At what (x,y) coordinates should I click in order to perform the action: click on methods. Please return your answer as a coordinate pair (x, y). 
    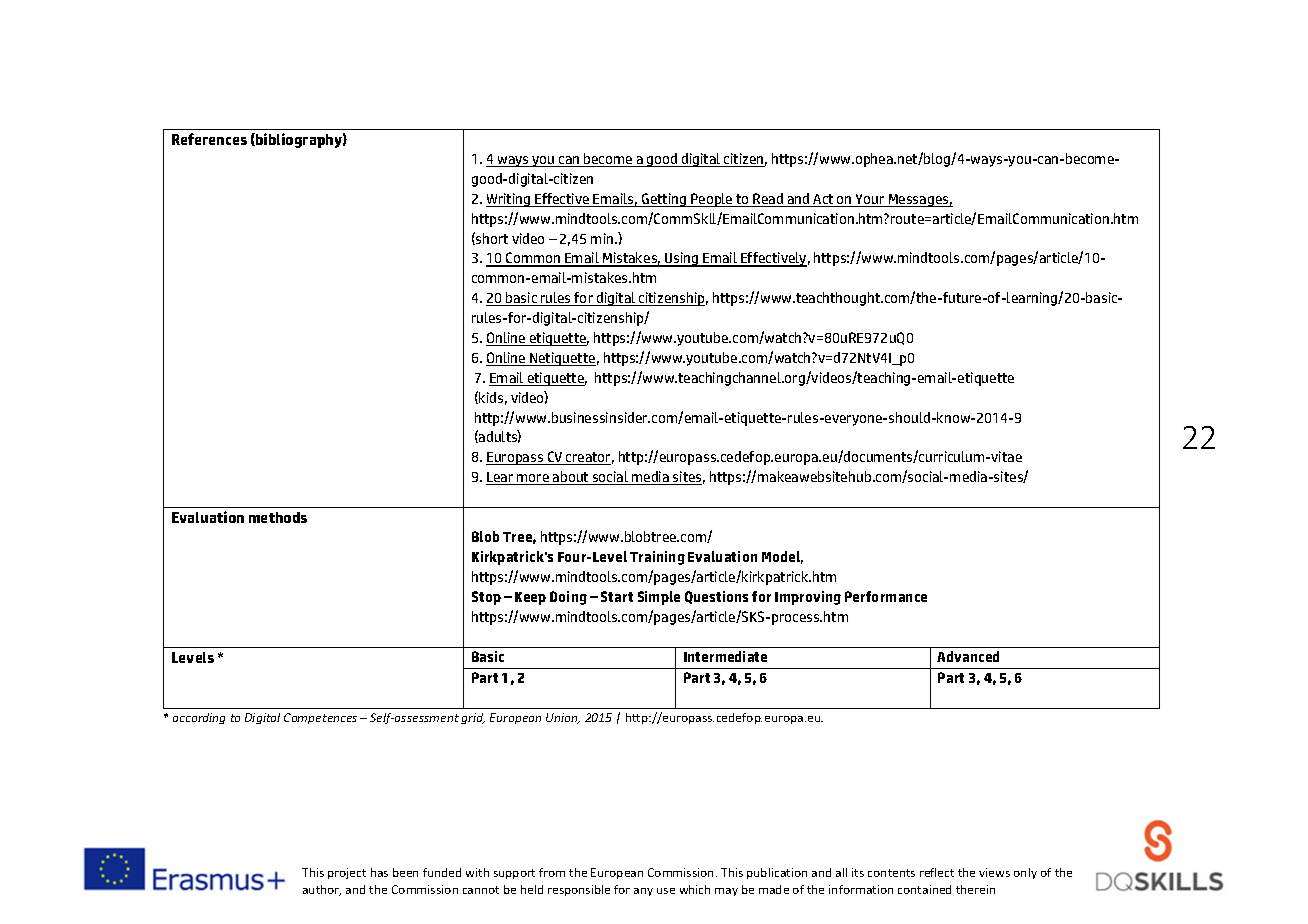
    Looking at the image, I should click on (278, 517).
